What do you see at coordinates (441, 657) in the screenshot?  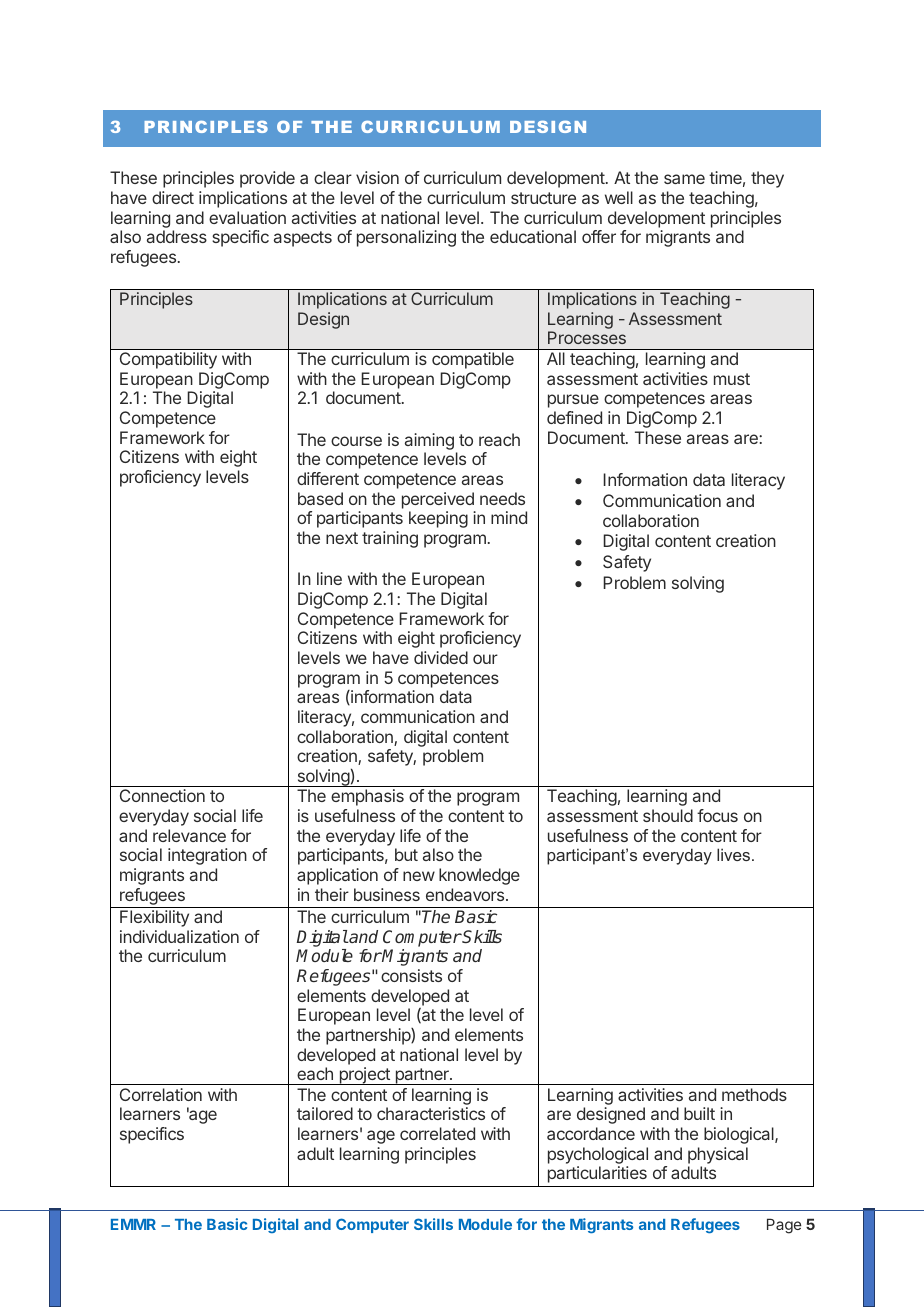 I see `divided` at bounding box center [441, 657].
